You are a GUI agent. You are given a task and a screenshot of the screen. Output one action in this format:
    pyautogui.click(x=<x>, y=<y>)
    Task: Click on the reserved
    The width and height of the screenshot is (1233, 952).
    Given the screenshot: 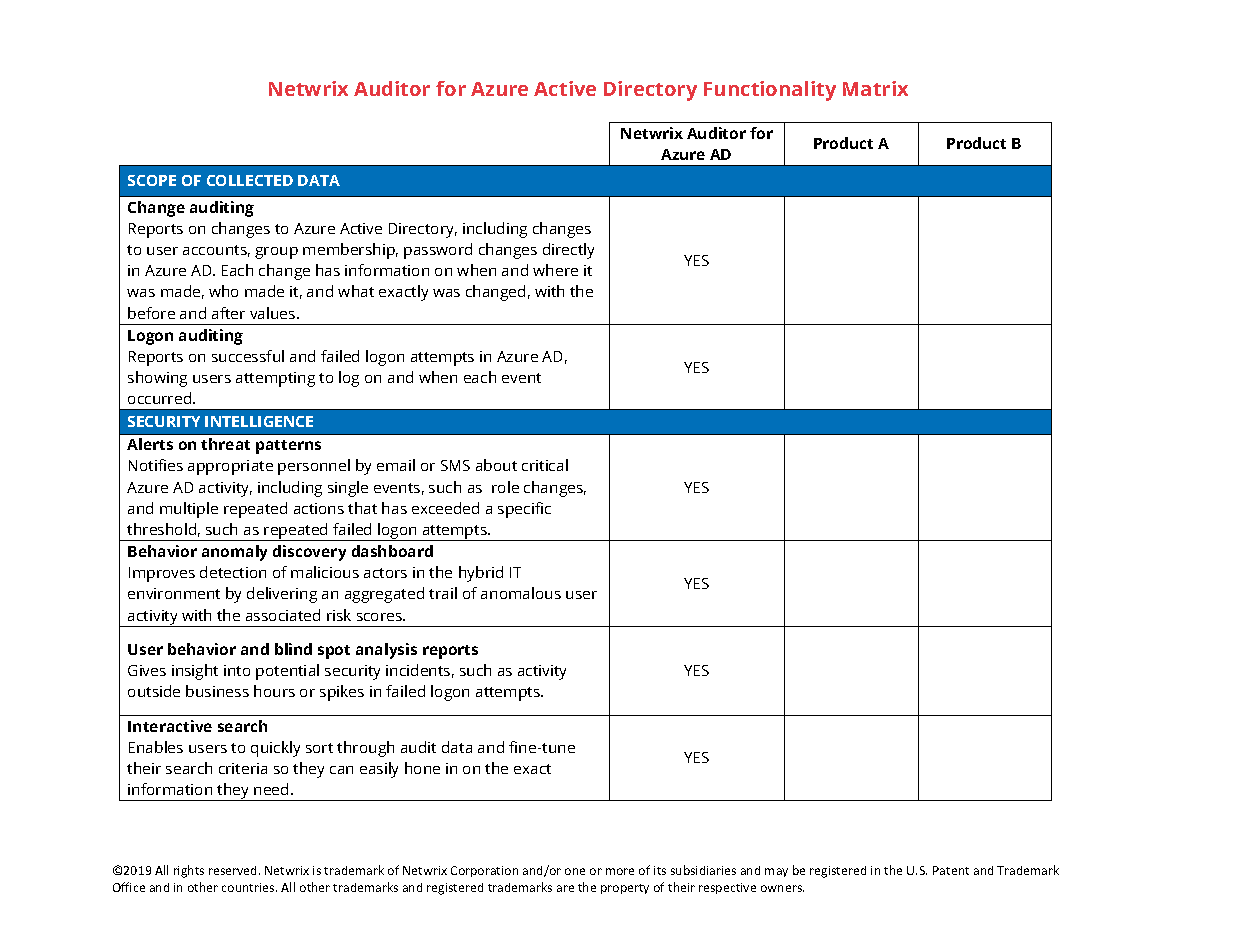 What is the action you would take?
    pyautogui.click(x=234, y=870)
